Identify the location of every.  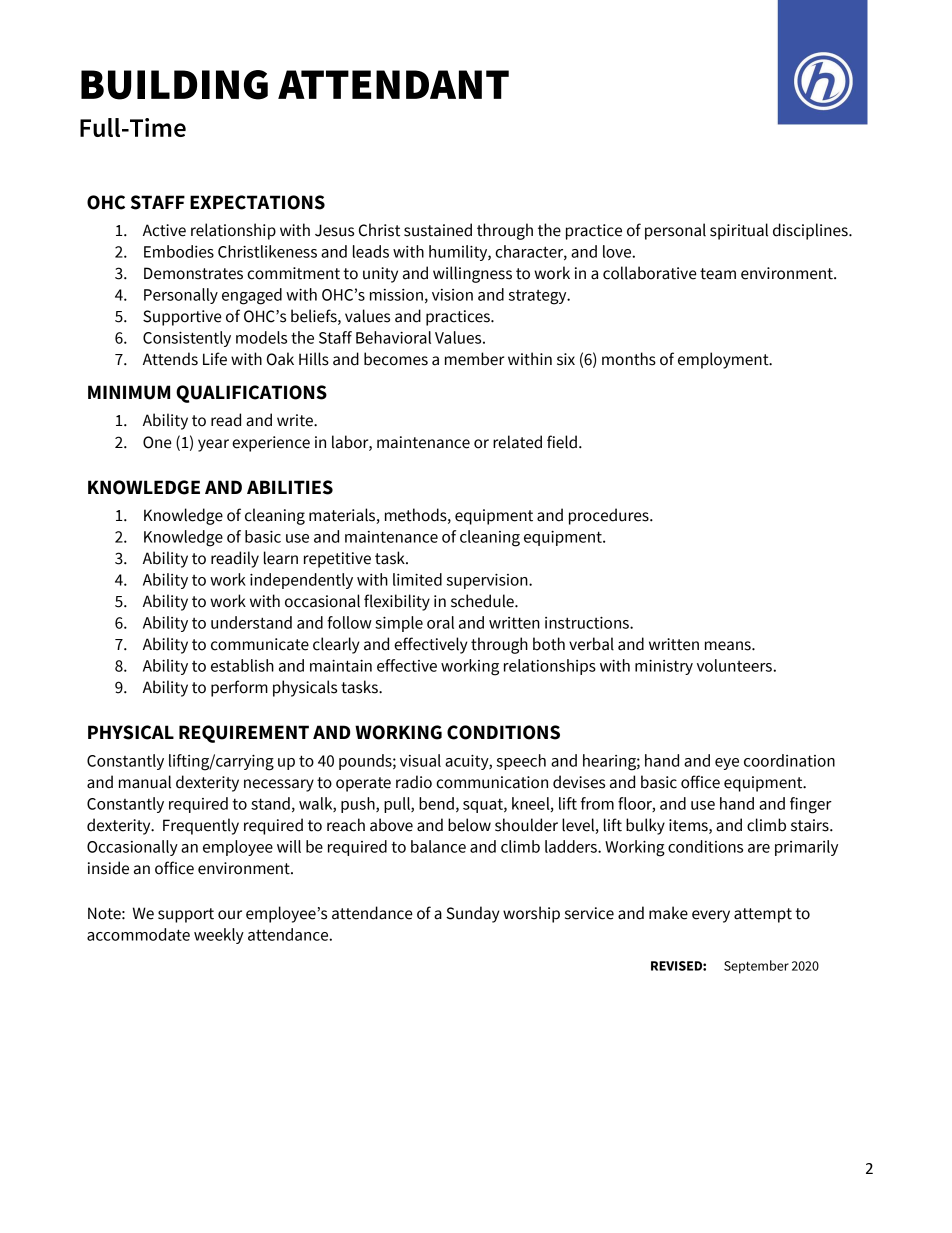
(711, 916).
